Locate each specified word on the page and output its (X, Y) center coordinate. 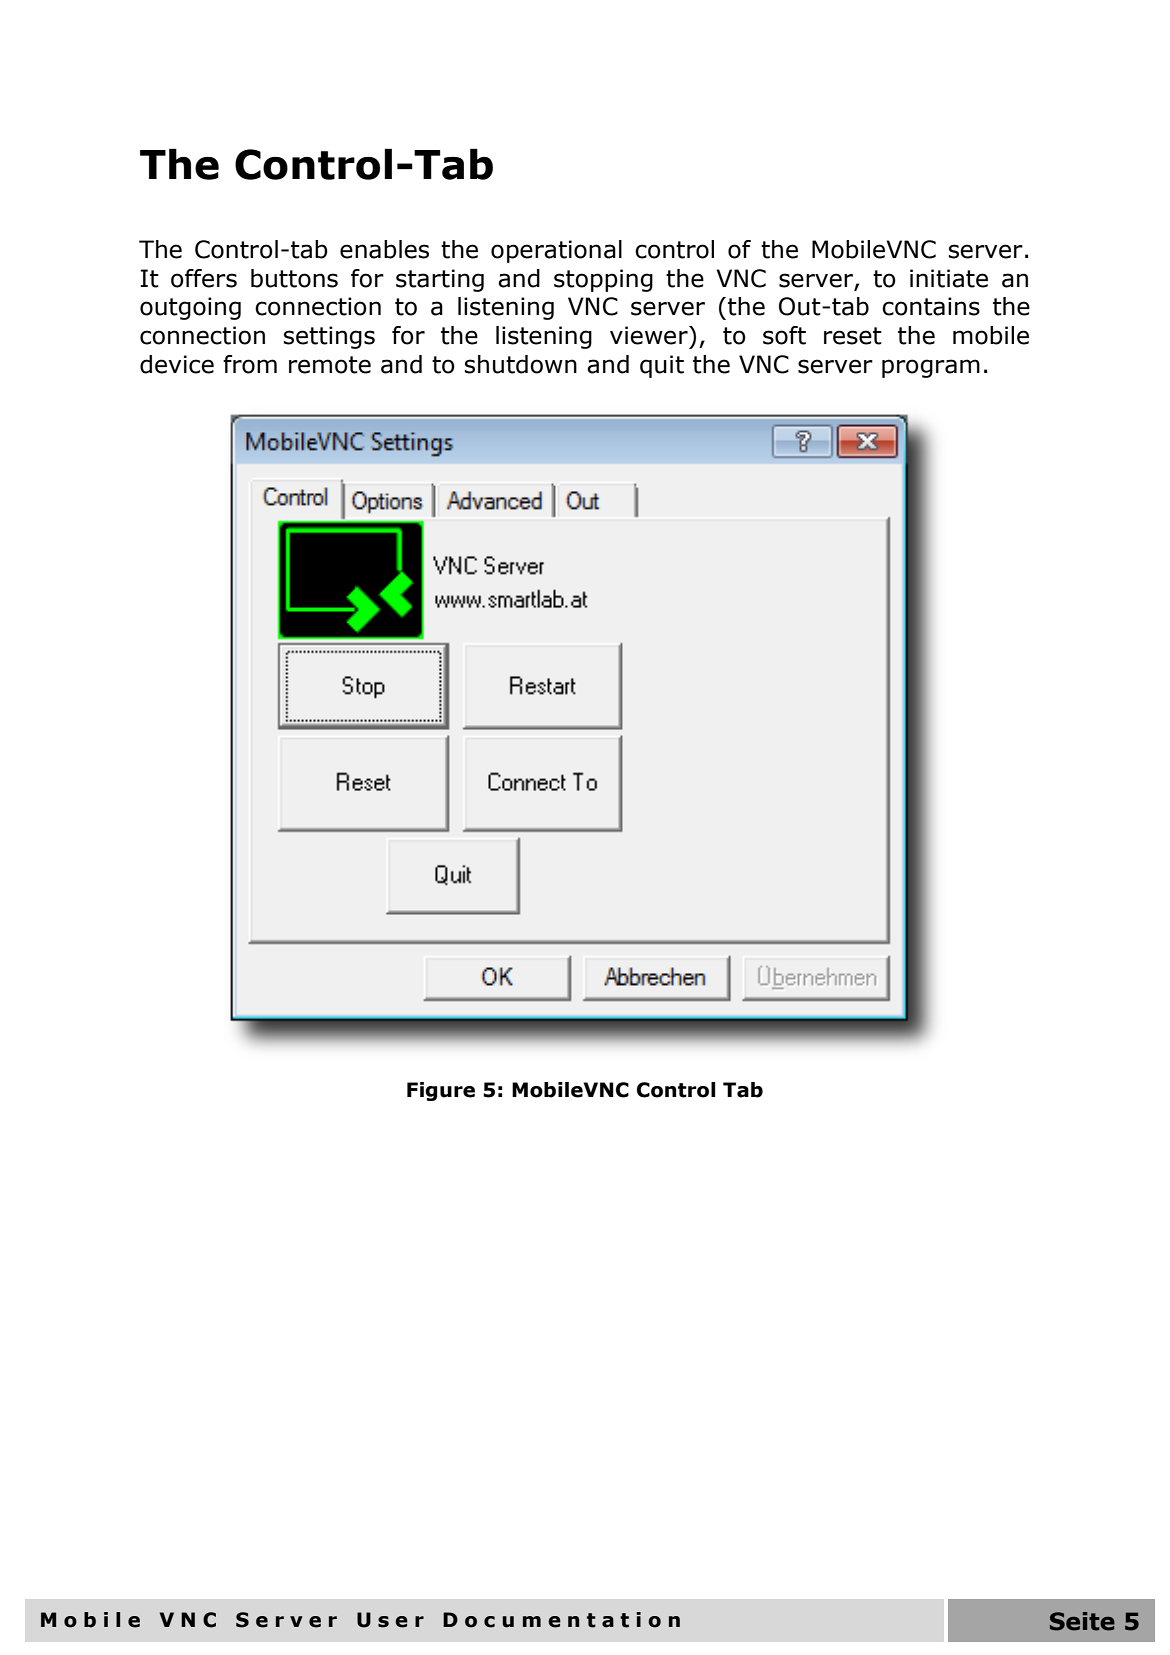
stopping (603, 280)
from (250, 364)
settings (329, 337)
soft (784, 335)
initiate (949, 278)
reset (853, 336)
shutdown (520, 364)
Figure (441, 1091)
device (177, 364)
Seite (1082, 1621)
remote (330, 365)
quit (662, 366)
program (931, 368)
